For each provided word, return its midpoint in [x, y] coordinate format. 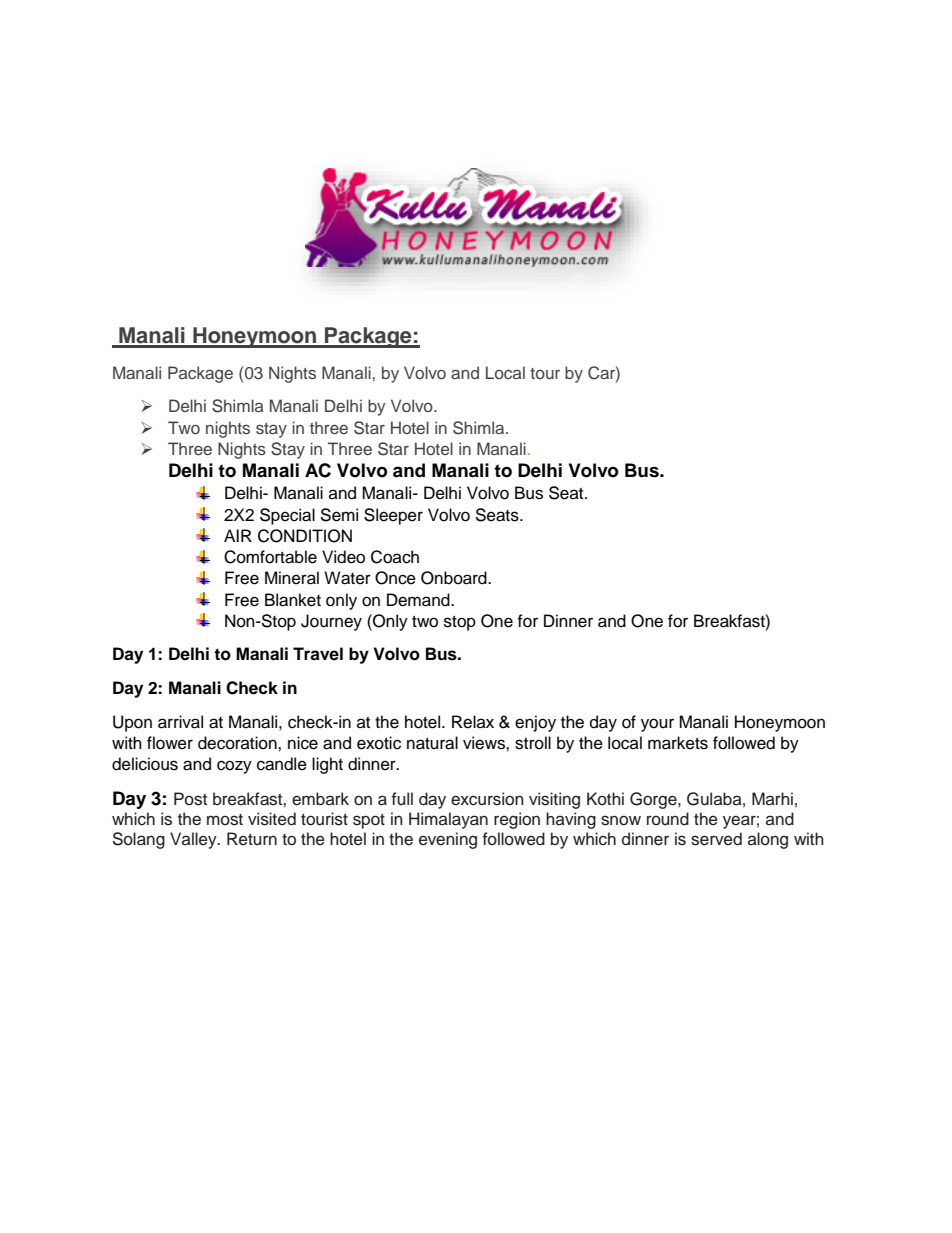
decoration [238, 743]
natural [432, 743]
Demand [419, 600]
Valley [194, 840]
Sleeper [393, 516]
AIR [238, 535]
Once [395, 578]
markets [678, 743]
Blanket [293, 600]
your [657, 725]
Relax [473, 722]
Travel [318, 654]
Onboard [455, 578]
